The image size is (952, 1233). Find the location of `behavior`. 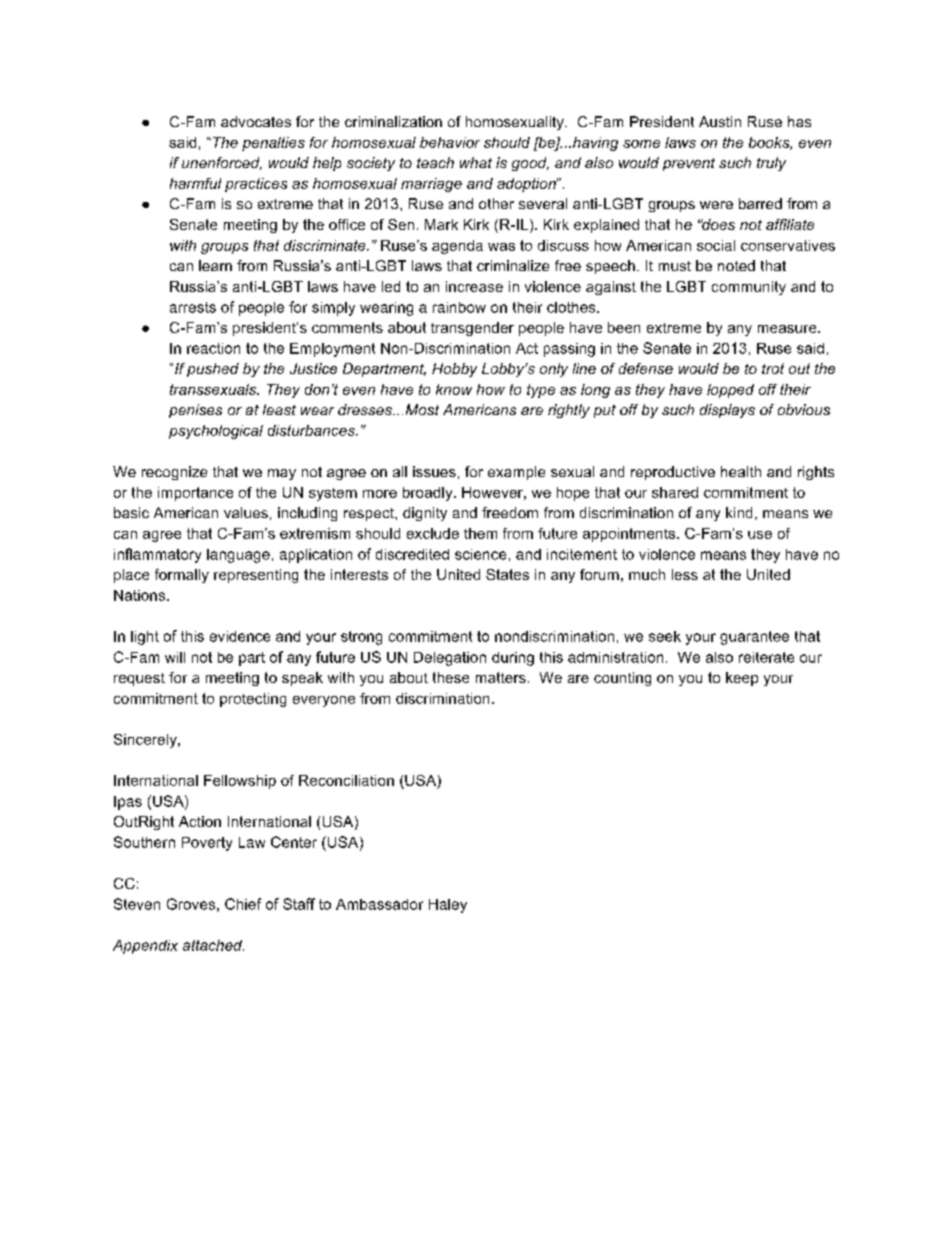

behavior is located at coordinates (450, 142).
